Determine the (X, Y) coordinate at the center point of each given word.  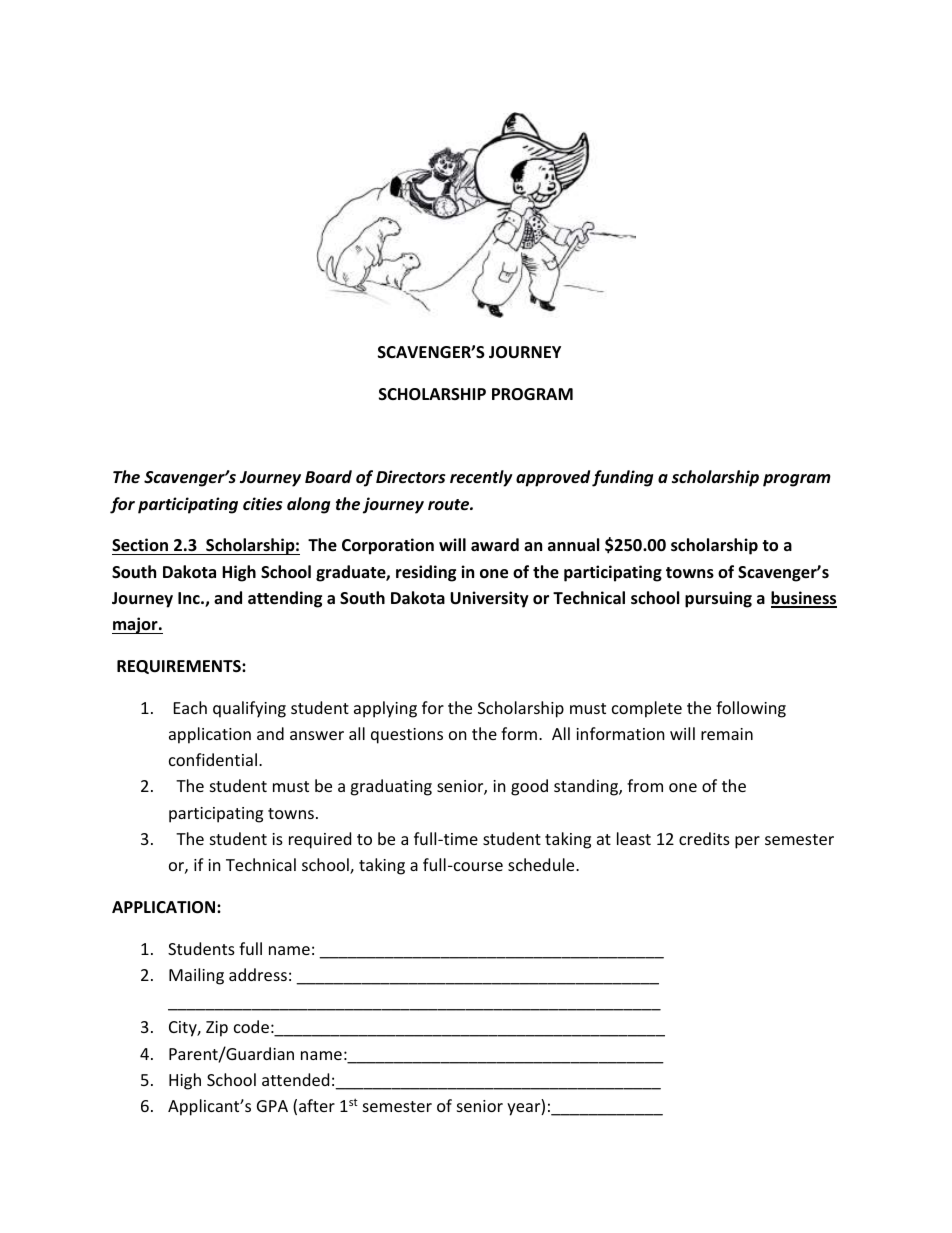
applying (385, 709)
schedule (542, 864)
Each (190, 707)
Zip (217, 1029)
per (747, 842)
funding (622, 478)
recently (481, 478)
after (317, 1105)
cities (263, 504)
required (320, 840)
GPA (272, 1106)
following (751, 709)
